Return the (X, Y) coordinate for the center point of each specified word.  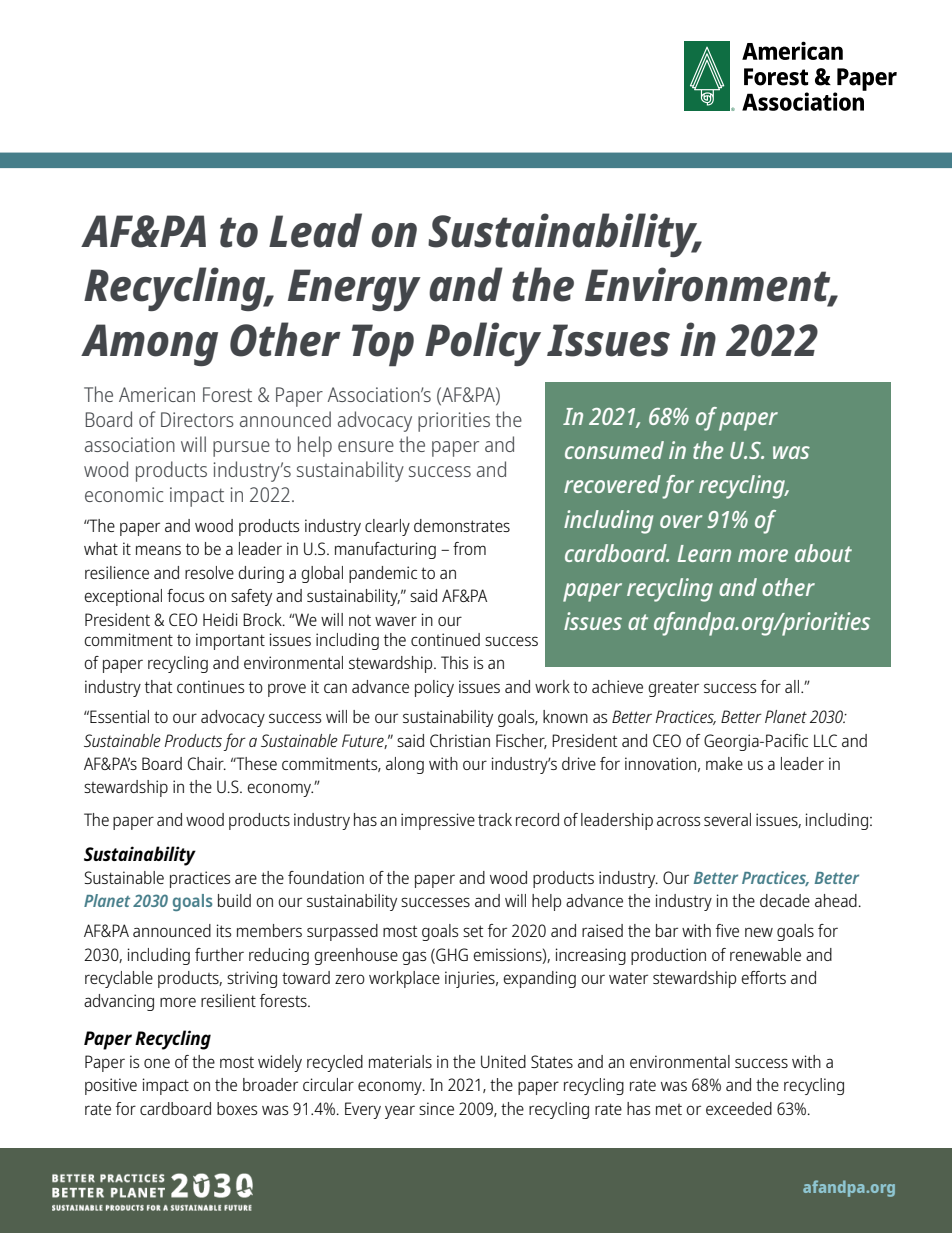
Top (383, 345)
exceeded (739, 1108)
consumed (614, 450)
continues (210, 686)
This (454, 662)
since (436, 1108)
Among (149, 345)
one (157, 1063)
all (793, 686)
